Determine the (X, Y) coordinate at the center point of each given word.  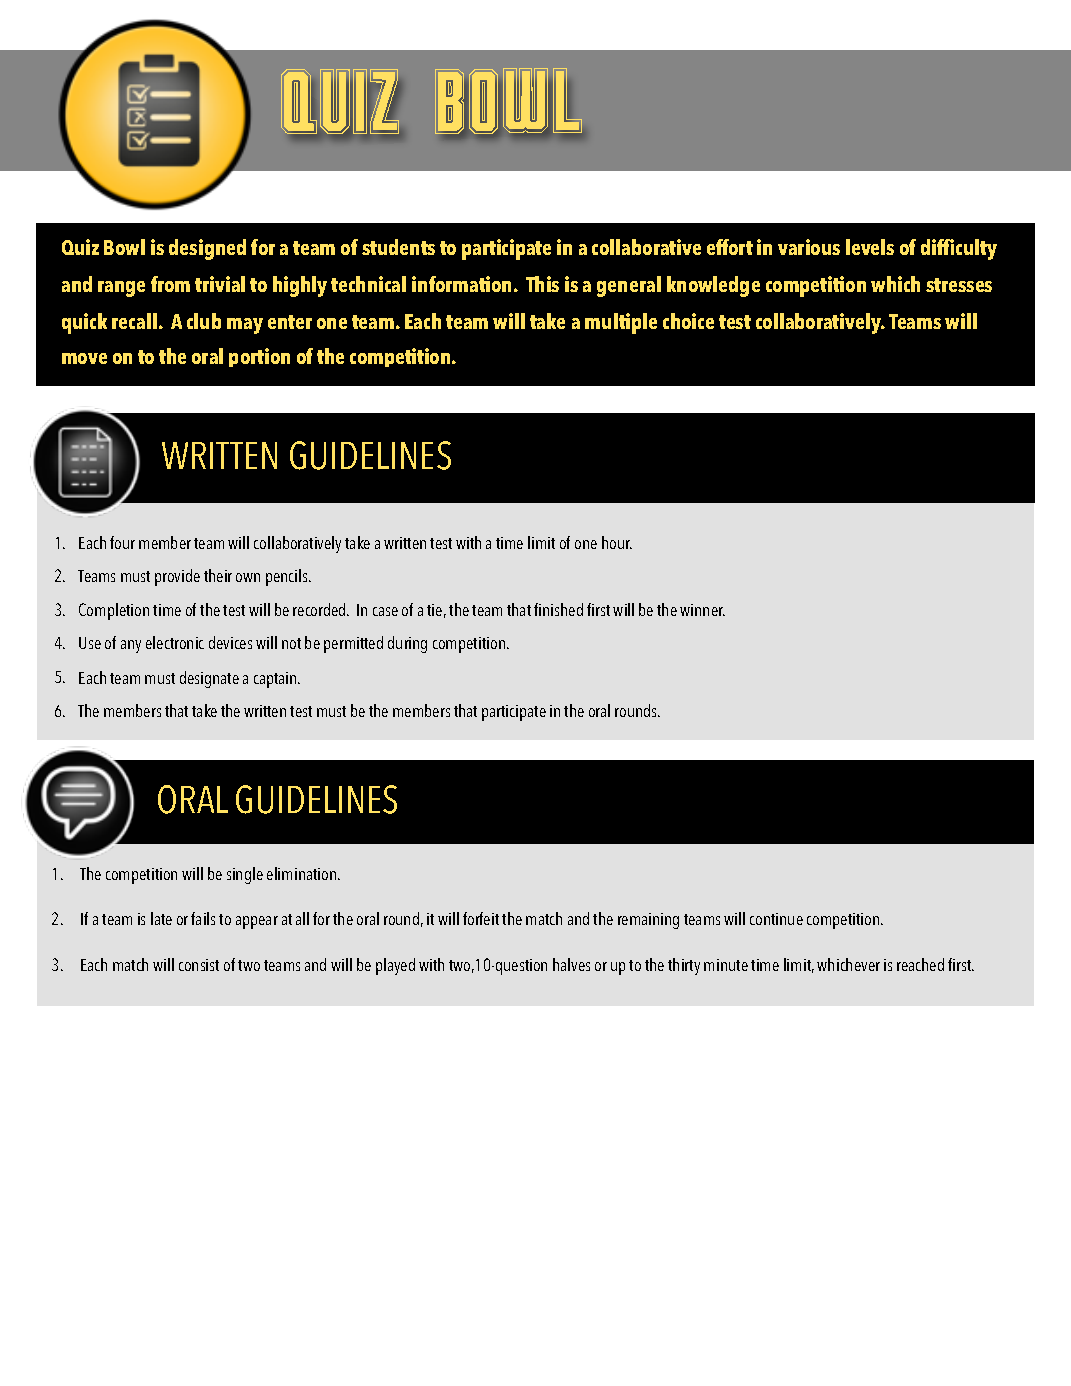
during (407, 644)
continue (776, 919)
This (542, 284)
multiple (621, 323)
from (170, 284)
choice (688, 321)
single (245, 875)
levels (870, 247)
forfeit (481, 918)
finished (558, 609)
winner (702, 610)
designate (209, 679)
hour (617, 542)
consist (199, 965)
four (122, 542)
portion (259, 357)
